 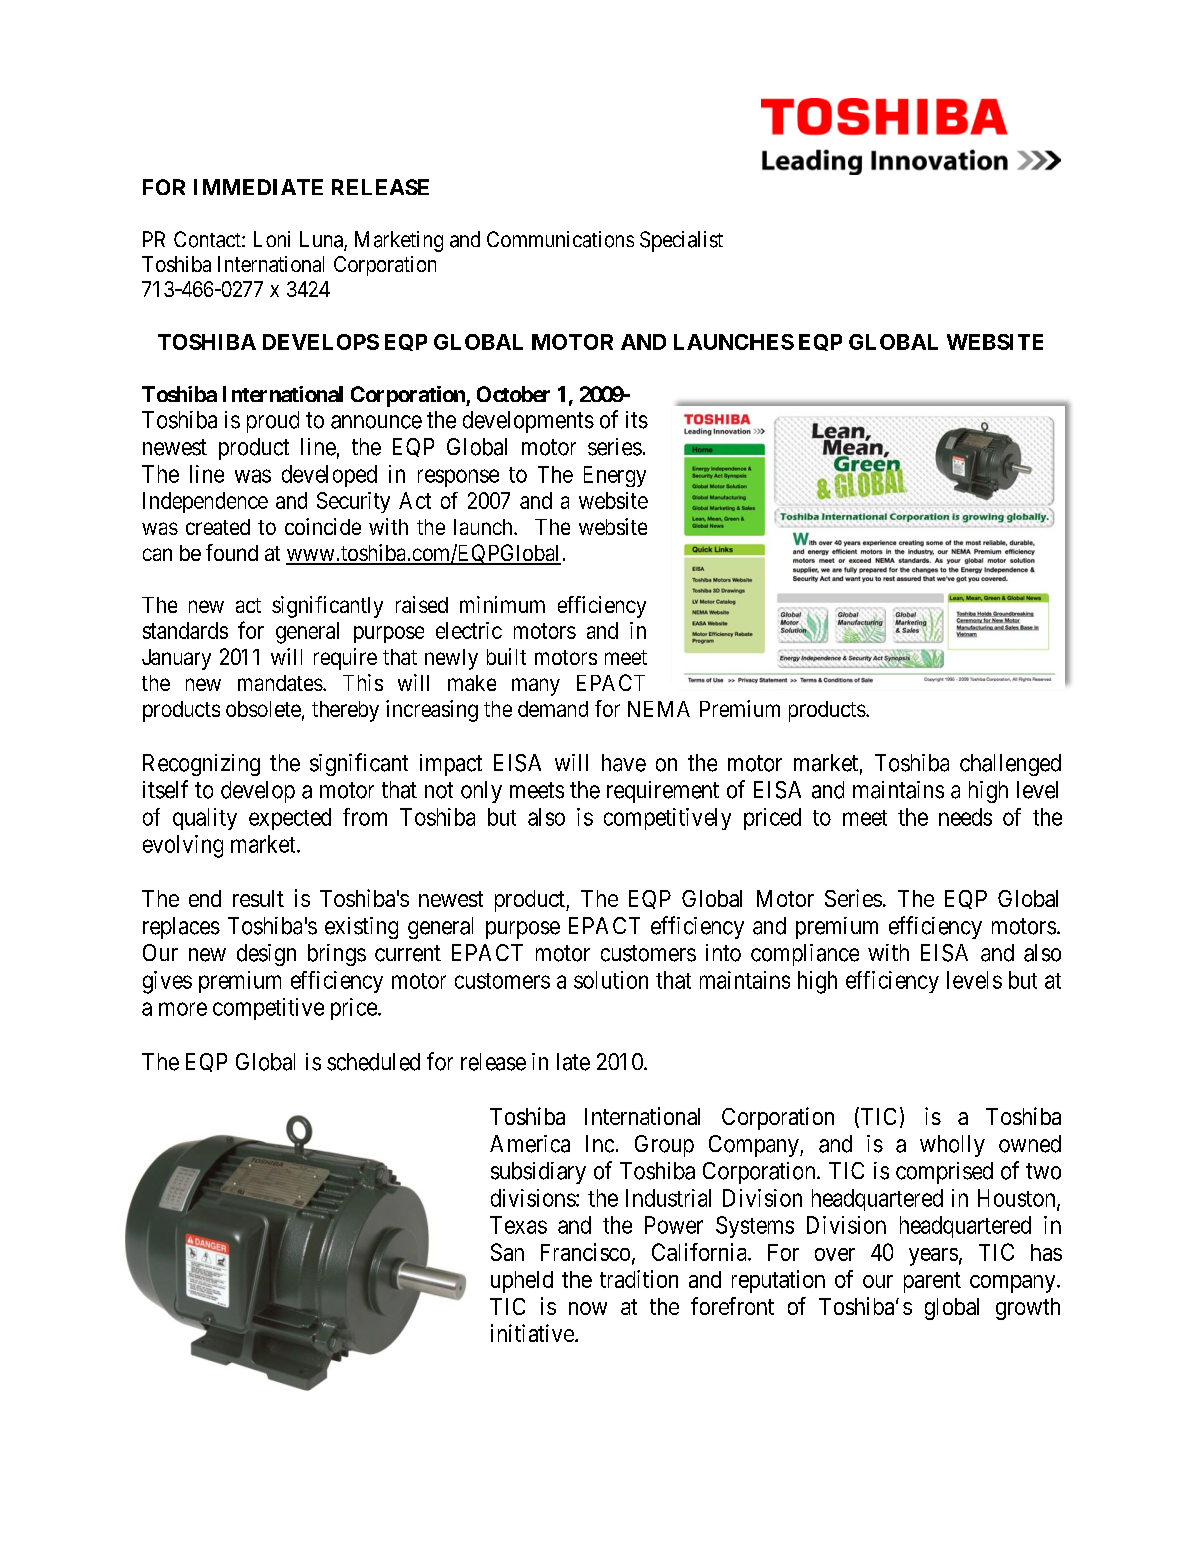 I want to click on Communications, so click(x=560, y=239).
